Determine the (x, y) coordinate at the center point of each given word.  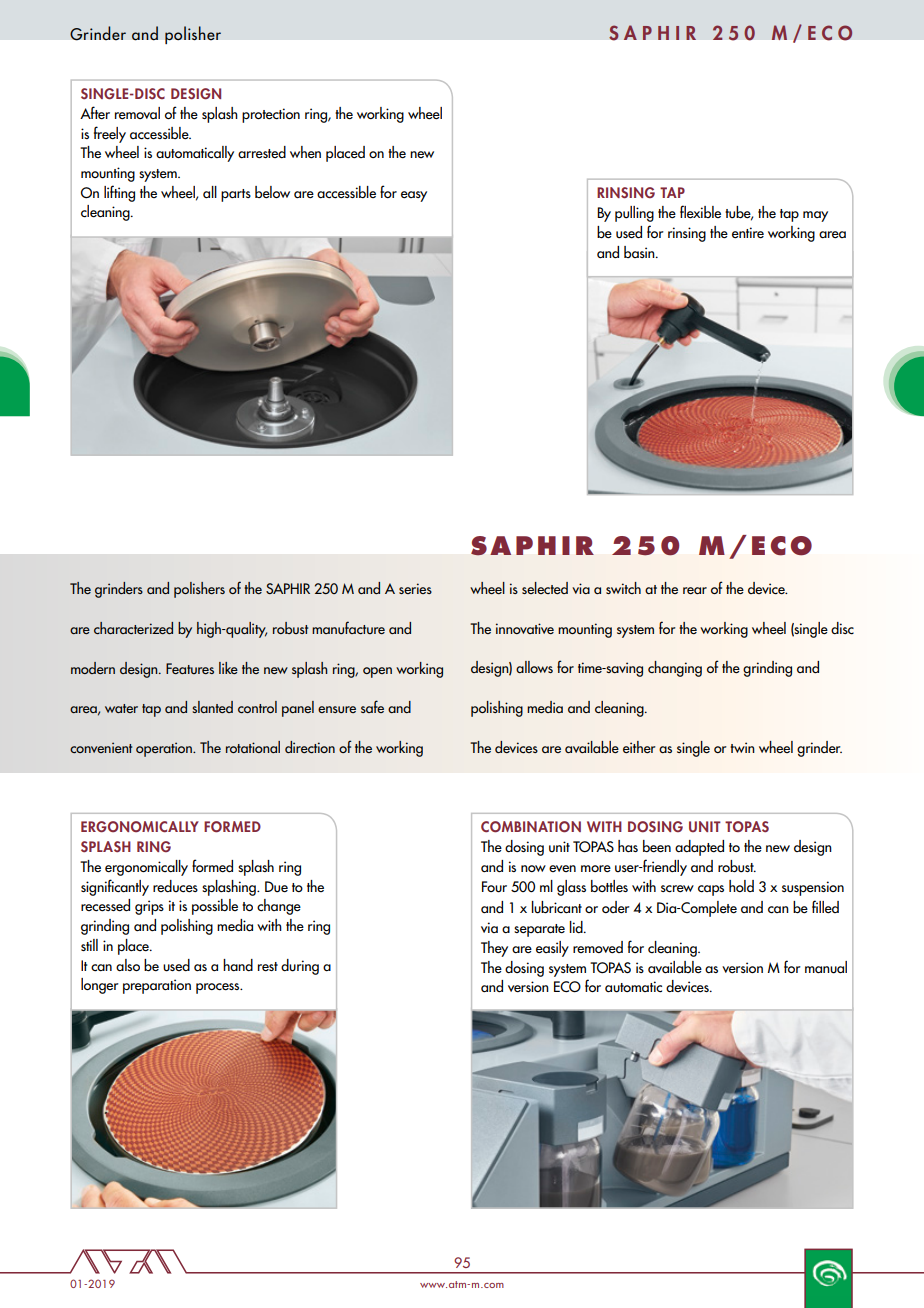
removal (137, 113)
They (494, 949)
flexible (700, 212)
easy (414, 196)
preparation (157, 986)
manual (826, 967)
